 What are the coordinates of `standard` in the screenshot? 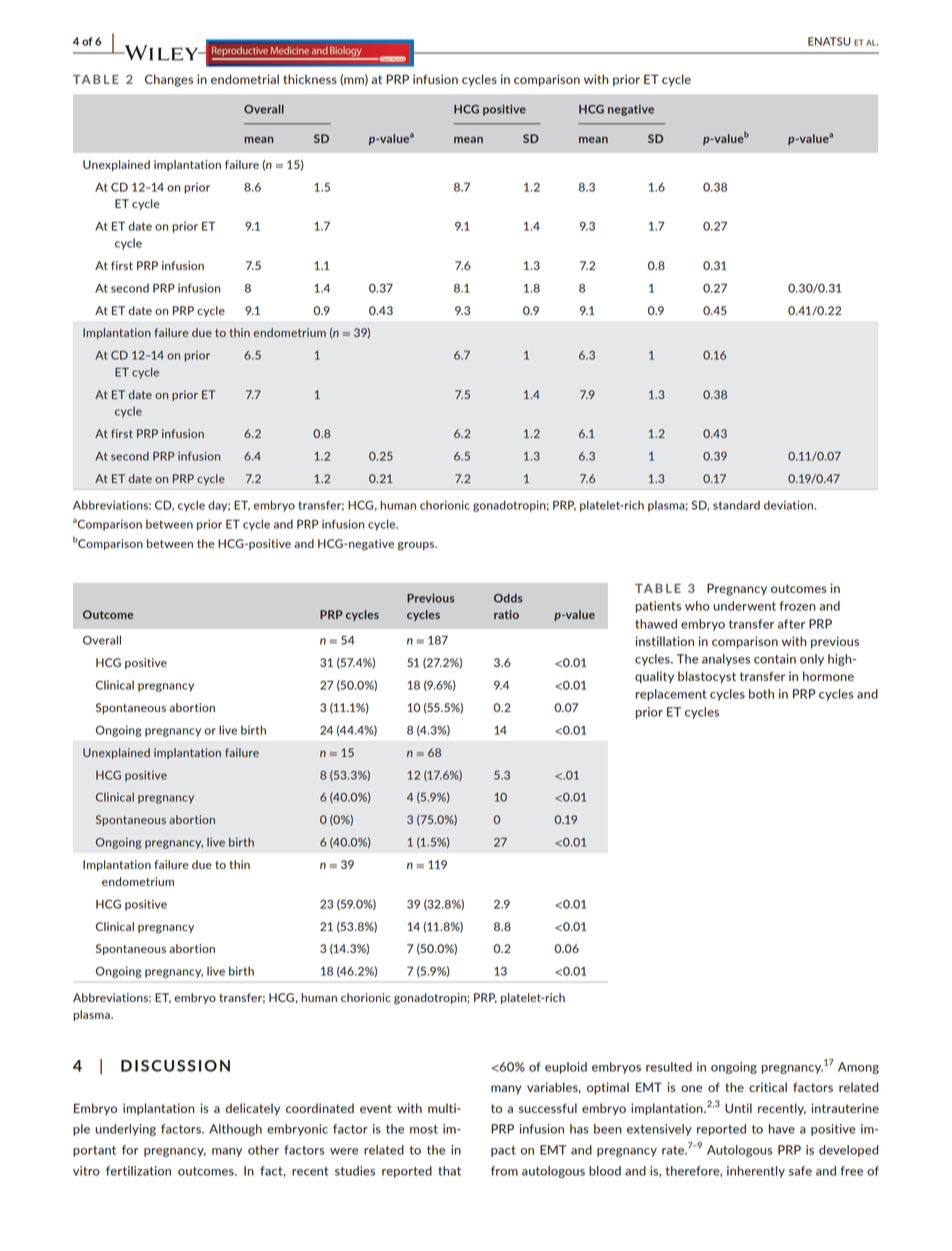 It's located at (736, 505).
